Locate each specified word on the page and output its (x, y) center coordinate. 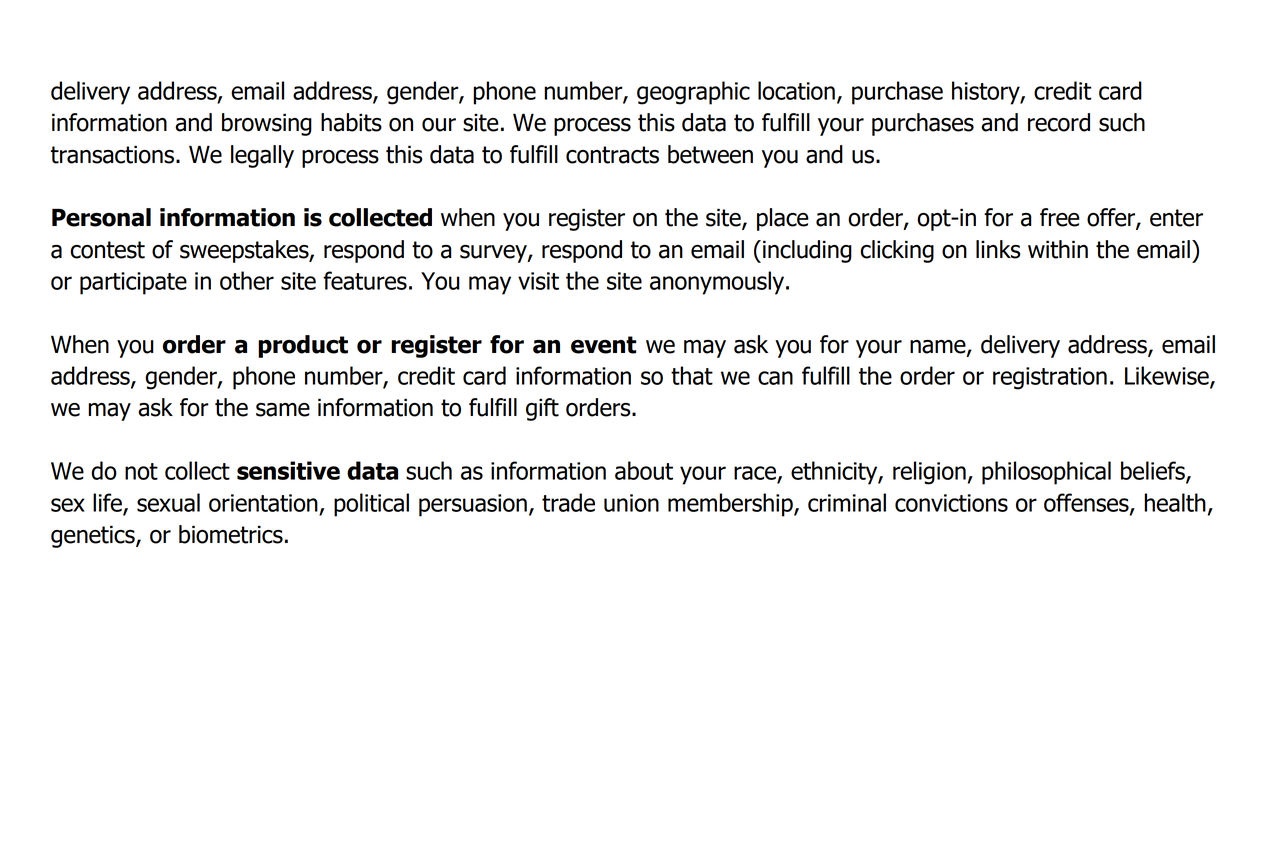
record (1059, 122)
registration (1050, 378)
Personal (101, 217)
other (247, 280)
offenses (1087, 503)
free (1060, 217)
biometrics (231, 534)
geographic (693, 93)
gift (542, 409)
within (1058, 249)
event (603, 345)
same (283, 410)
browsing (267, 124)
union (631, 503)
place (783, 219)
